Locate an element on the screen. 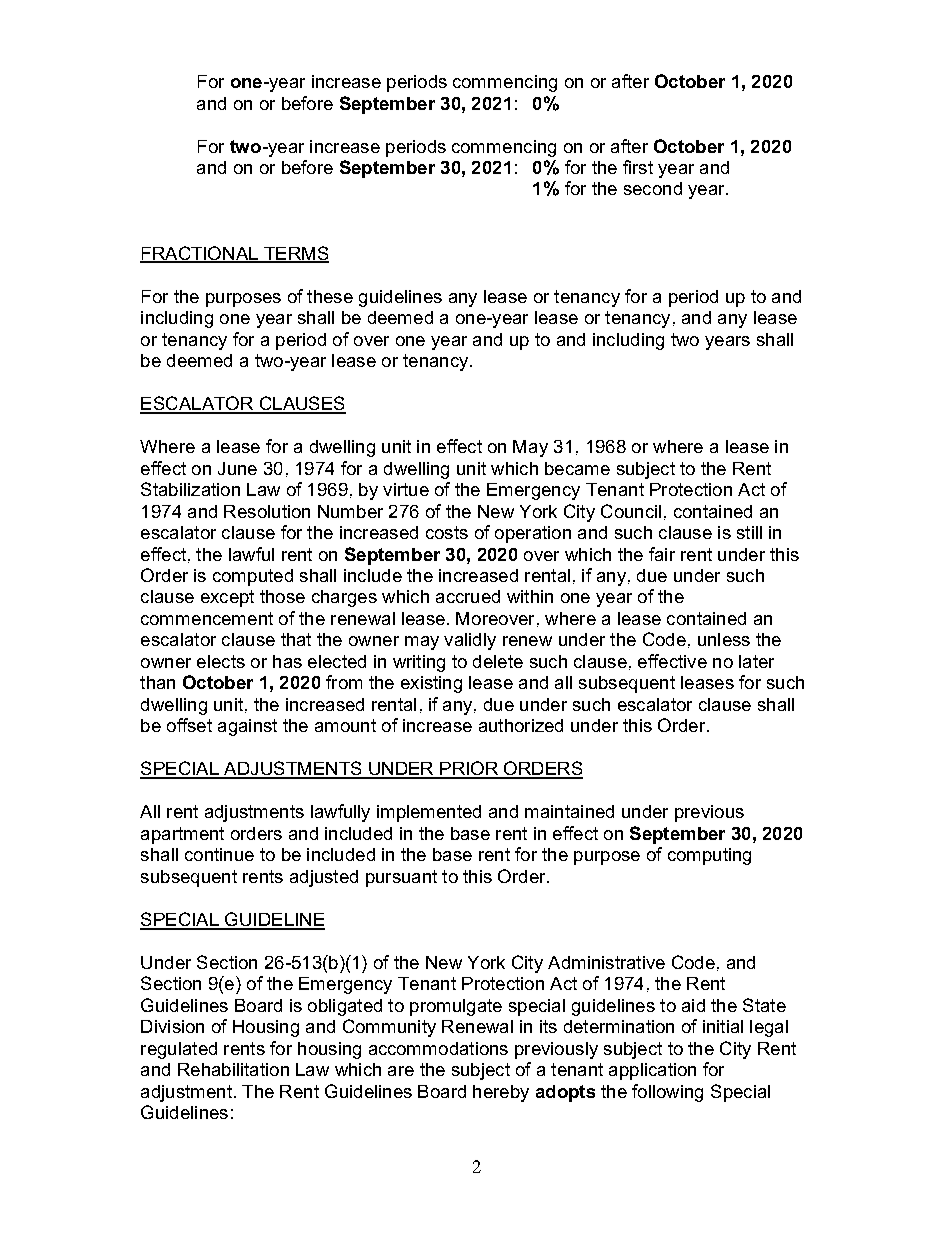 This screenshot has width=952, height=1233. validly is located at coordinates (470, 641).
